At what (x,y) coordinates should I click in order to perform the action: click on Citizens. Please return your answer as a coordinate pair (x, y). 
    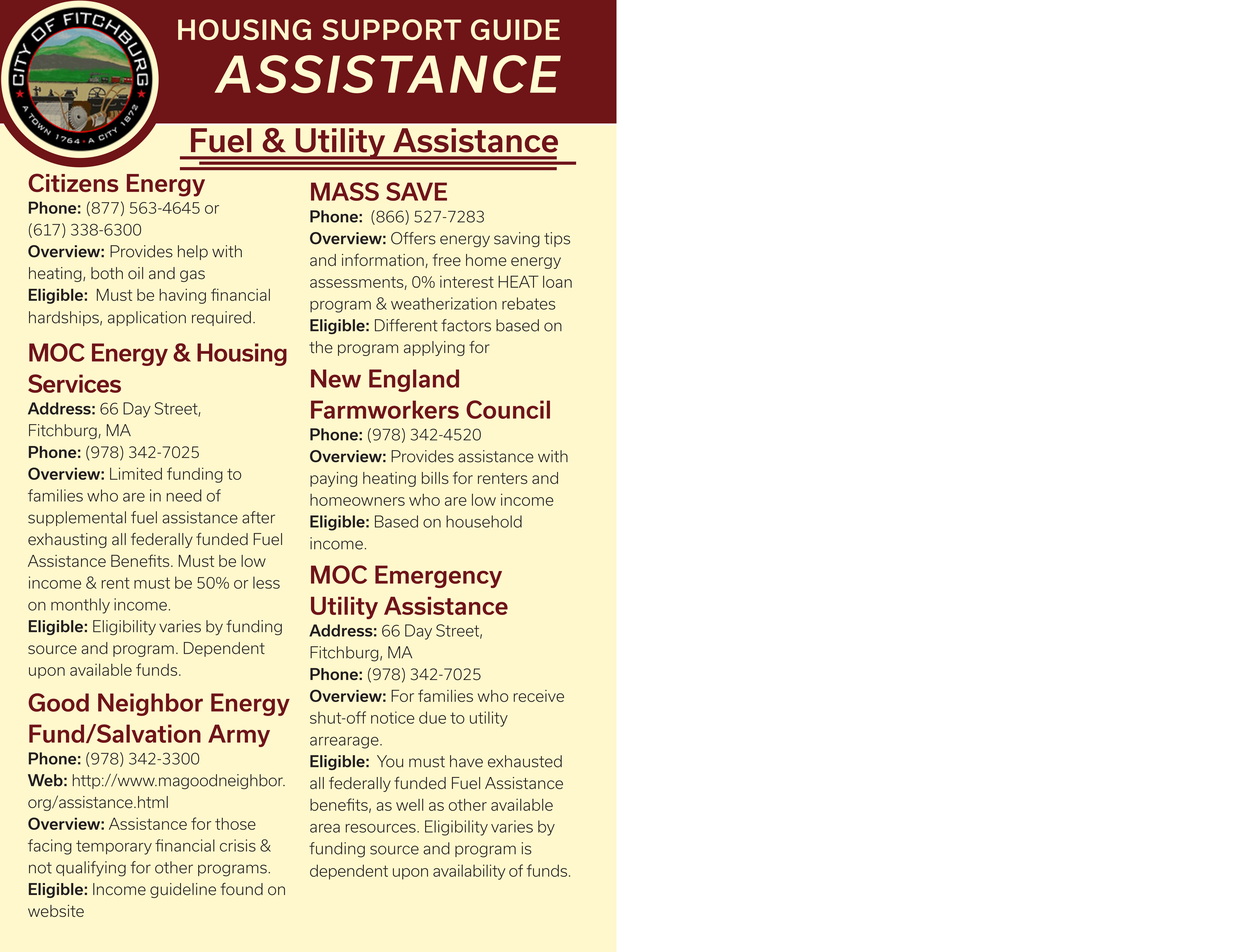
    Looking at the image, I should click on (73, 182).
